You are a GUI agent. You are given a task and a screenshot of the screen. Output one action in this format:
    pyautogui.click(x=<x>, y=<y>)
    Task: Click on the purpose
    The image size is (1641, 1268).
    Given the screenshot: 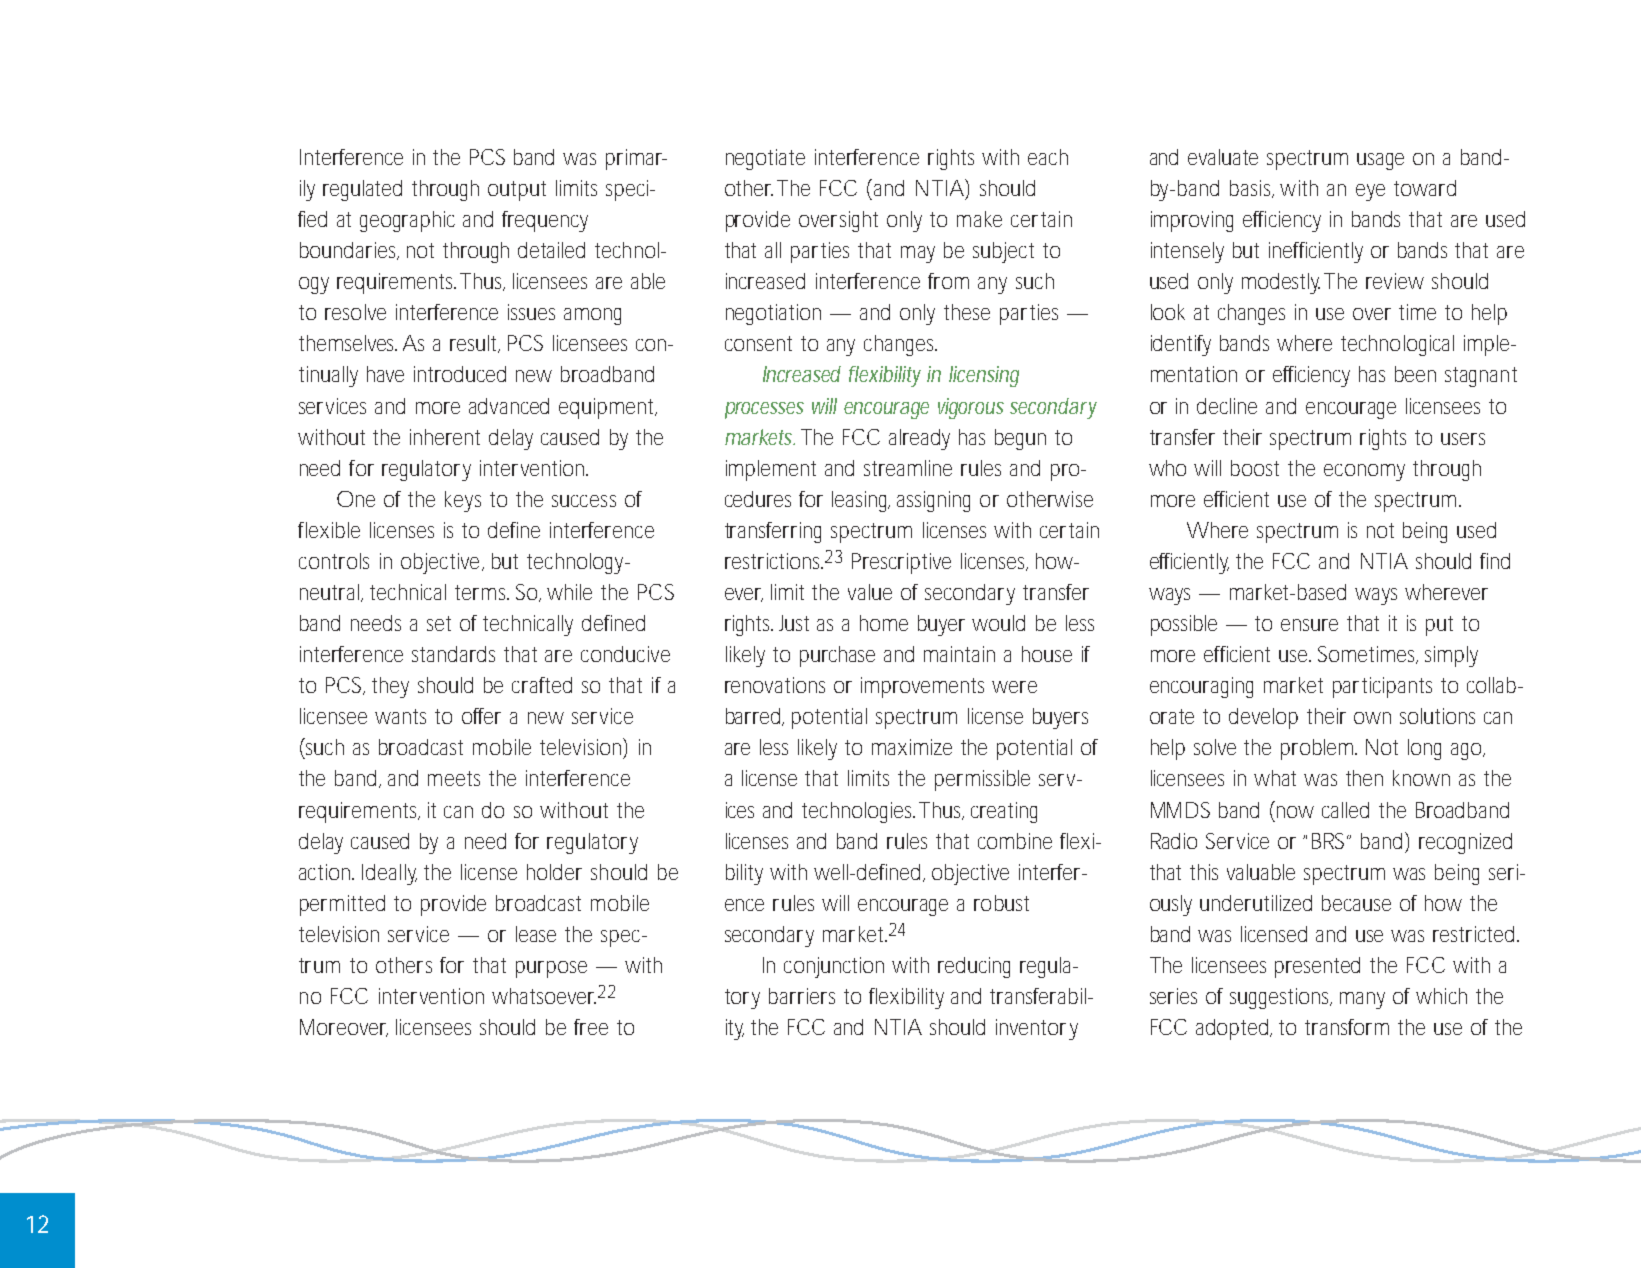 What is the action you would take?
    pyautogui.click(x=551, y=969)
